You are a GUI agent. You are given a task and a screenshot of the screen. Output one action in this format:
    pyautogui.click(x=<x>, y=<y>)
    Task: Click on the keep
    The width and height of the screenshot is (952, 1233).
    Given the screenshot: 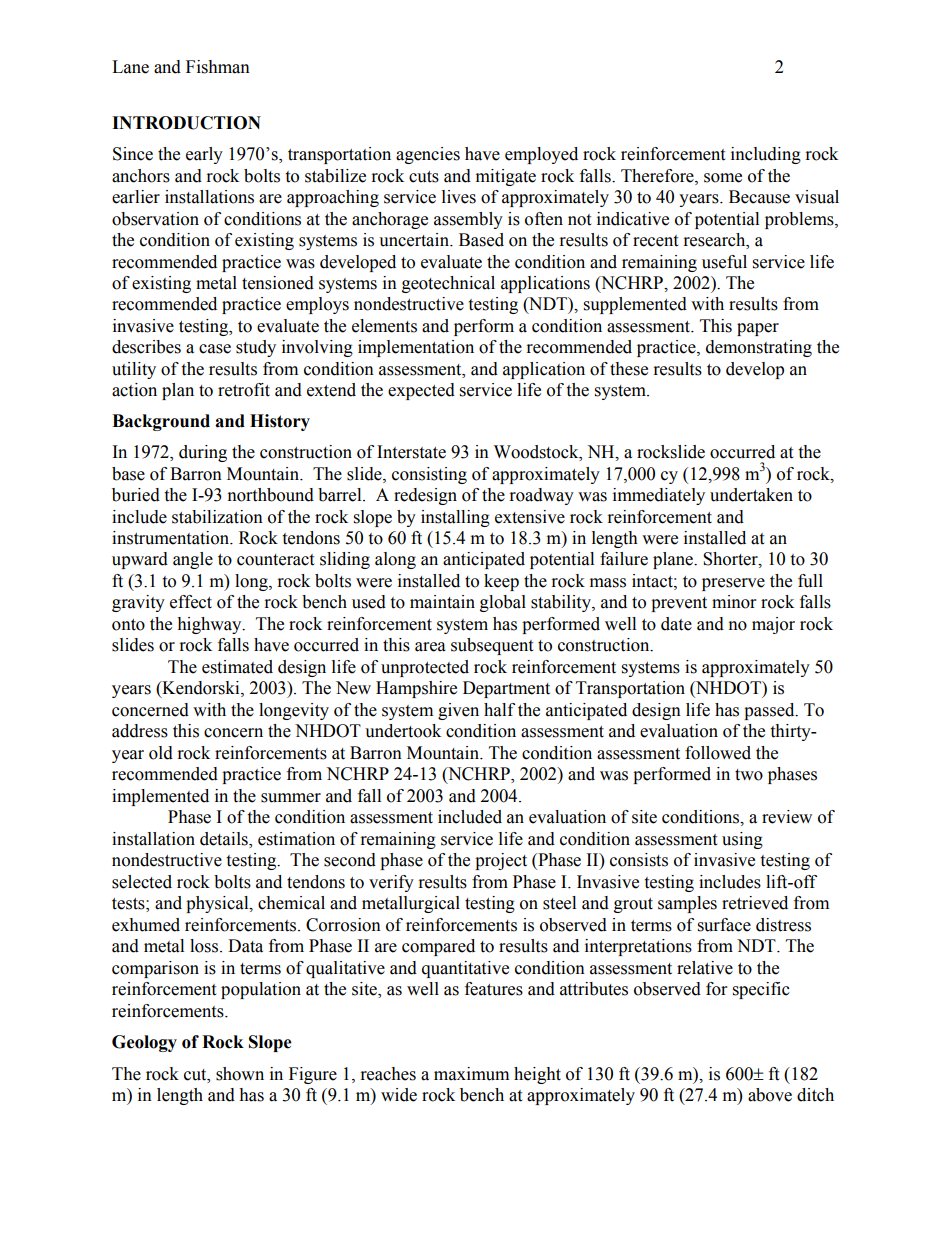 What is the action you would take?
    pyautogui.click(x=501, y=582)
